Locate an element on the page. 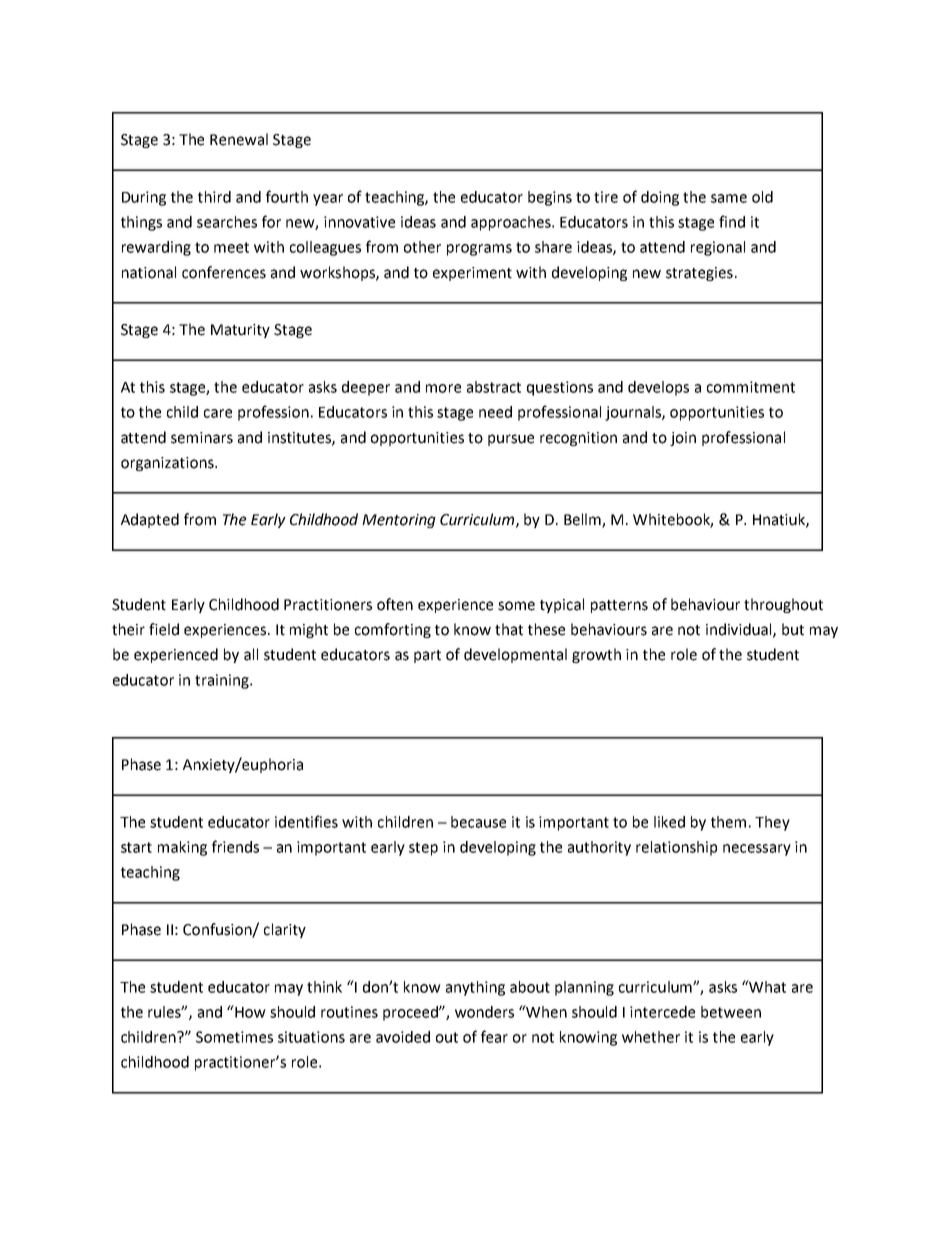  third is located at coordinates (214, 197).
